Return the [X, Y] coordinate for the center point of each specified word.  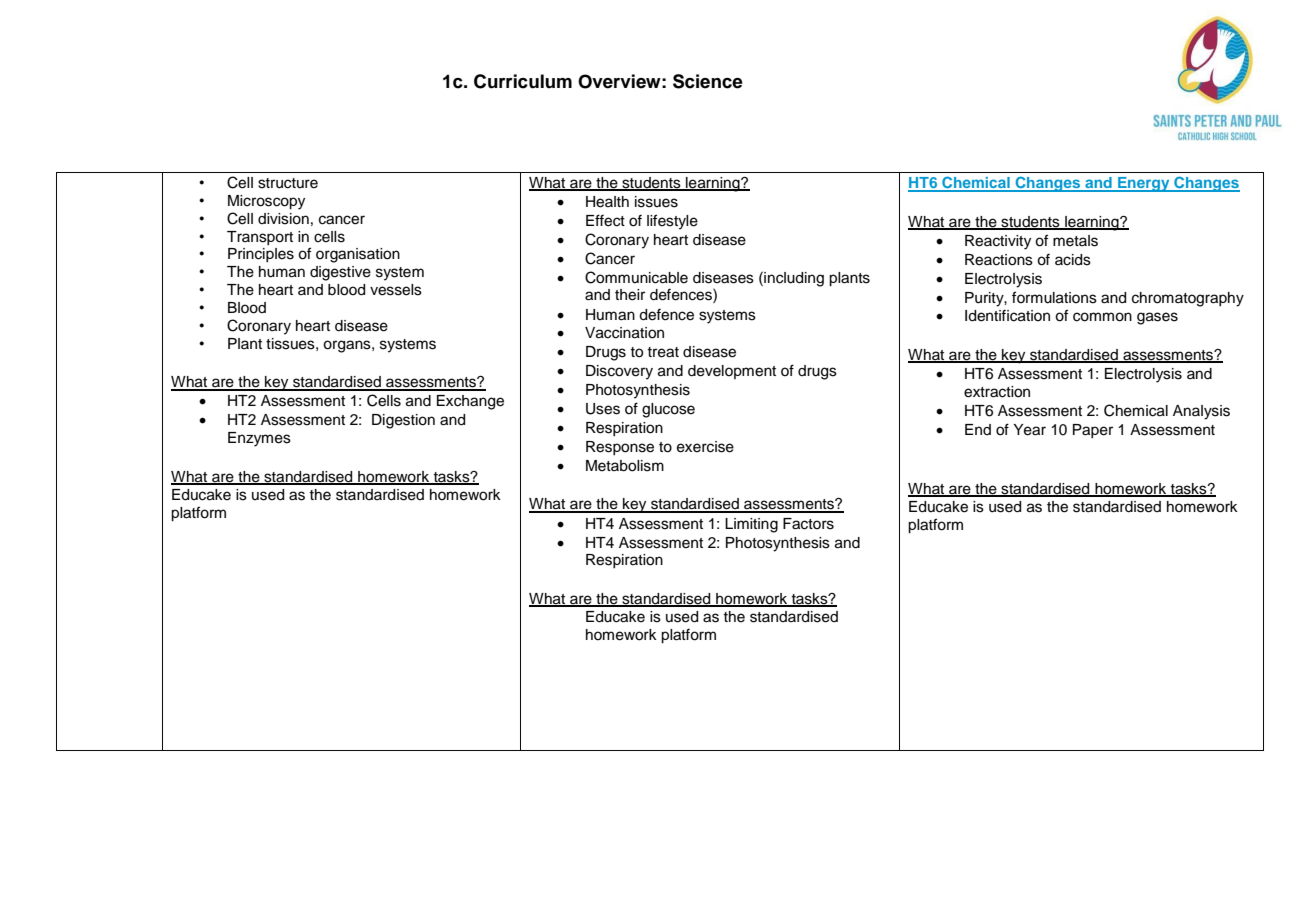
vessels [396, 290]
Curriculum [523, 81]
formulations [1054, 297]
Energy [1144, 184]
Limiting [751, 525]
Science [708, 81]
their [630, 295]
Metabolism [625, 466]
